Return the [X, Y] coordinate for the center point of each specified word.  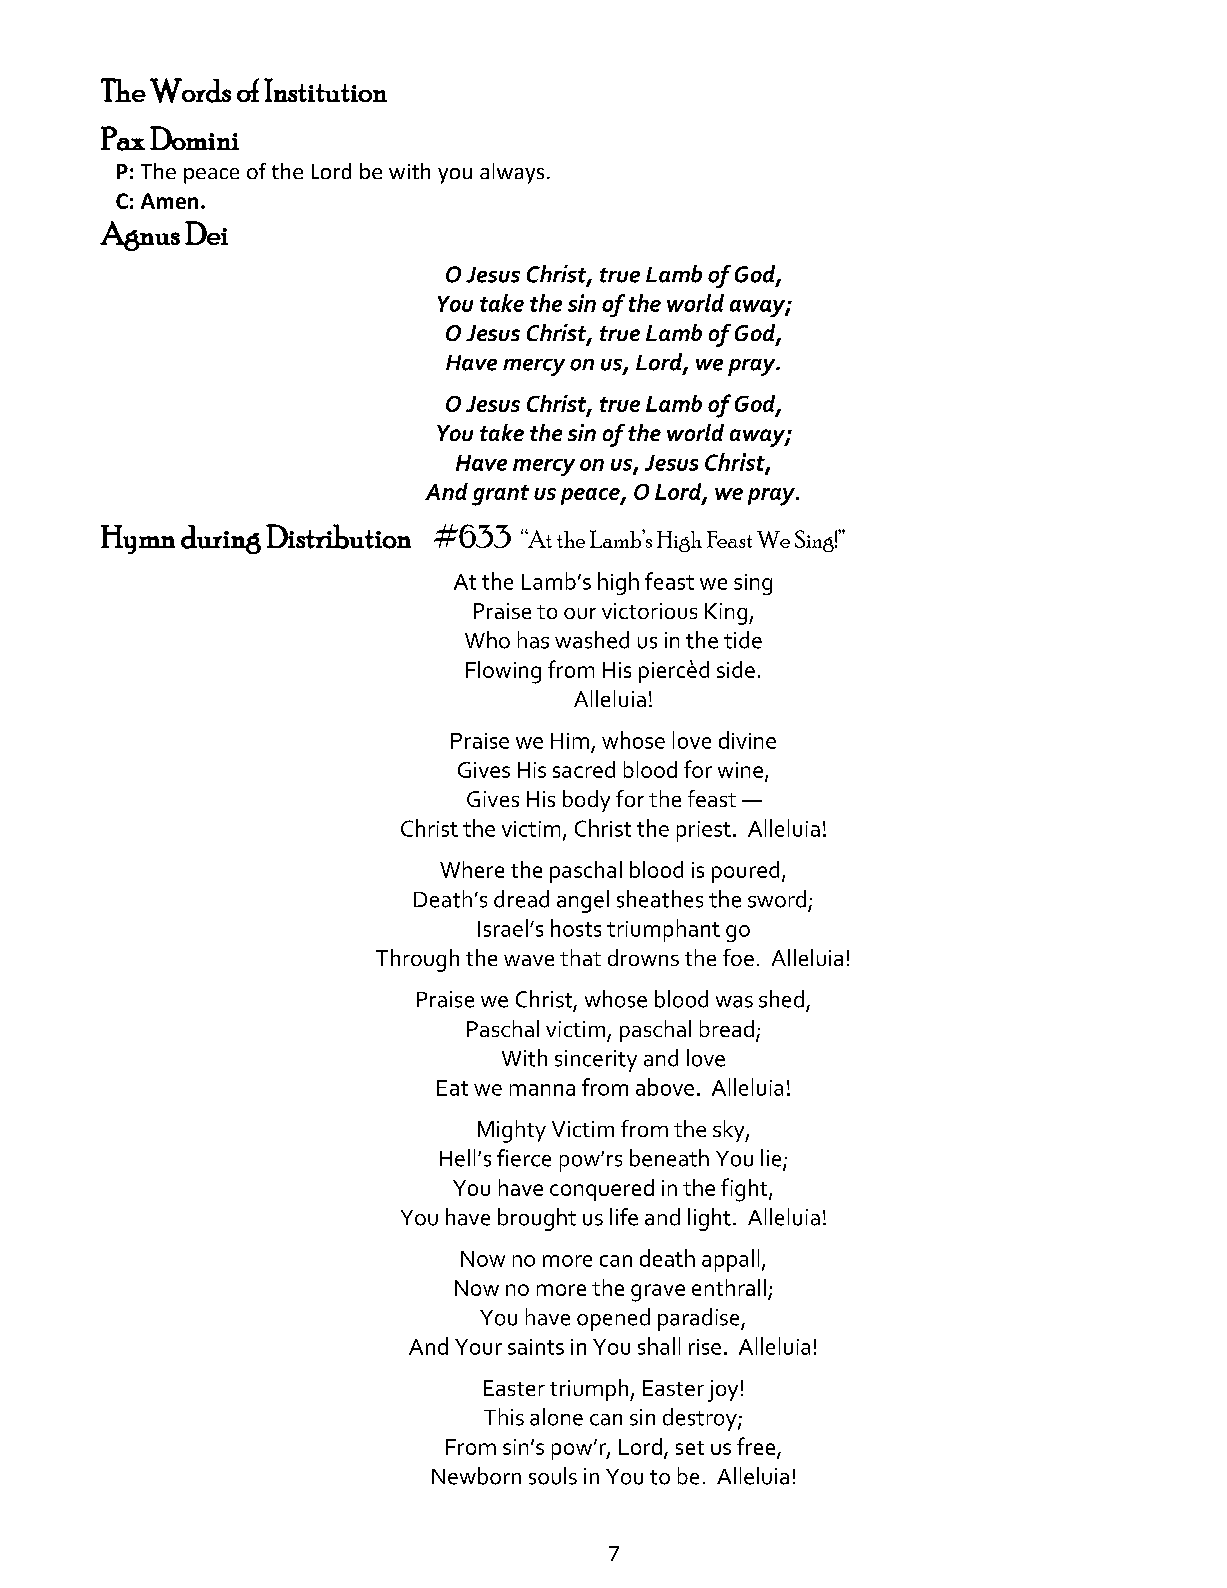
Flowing [503, 672]
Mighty [512, 1131]
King [727, 614]
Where [472, 869]
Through [417, 960]
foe [738, 957]
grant [500, 495]
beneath [669, 1158]
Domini [194, 138]
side [736, 669]
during [221, 539]
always [512, 173]
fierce [524, 1158]
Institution [325, 90]
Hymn [138, 539]
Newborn [476, 1476]
